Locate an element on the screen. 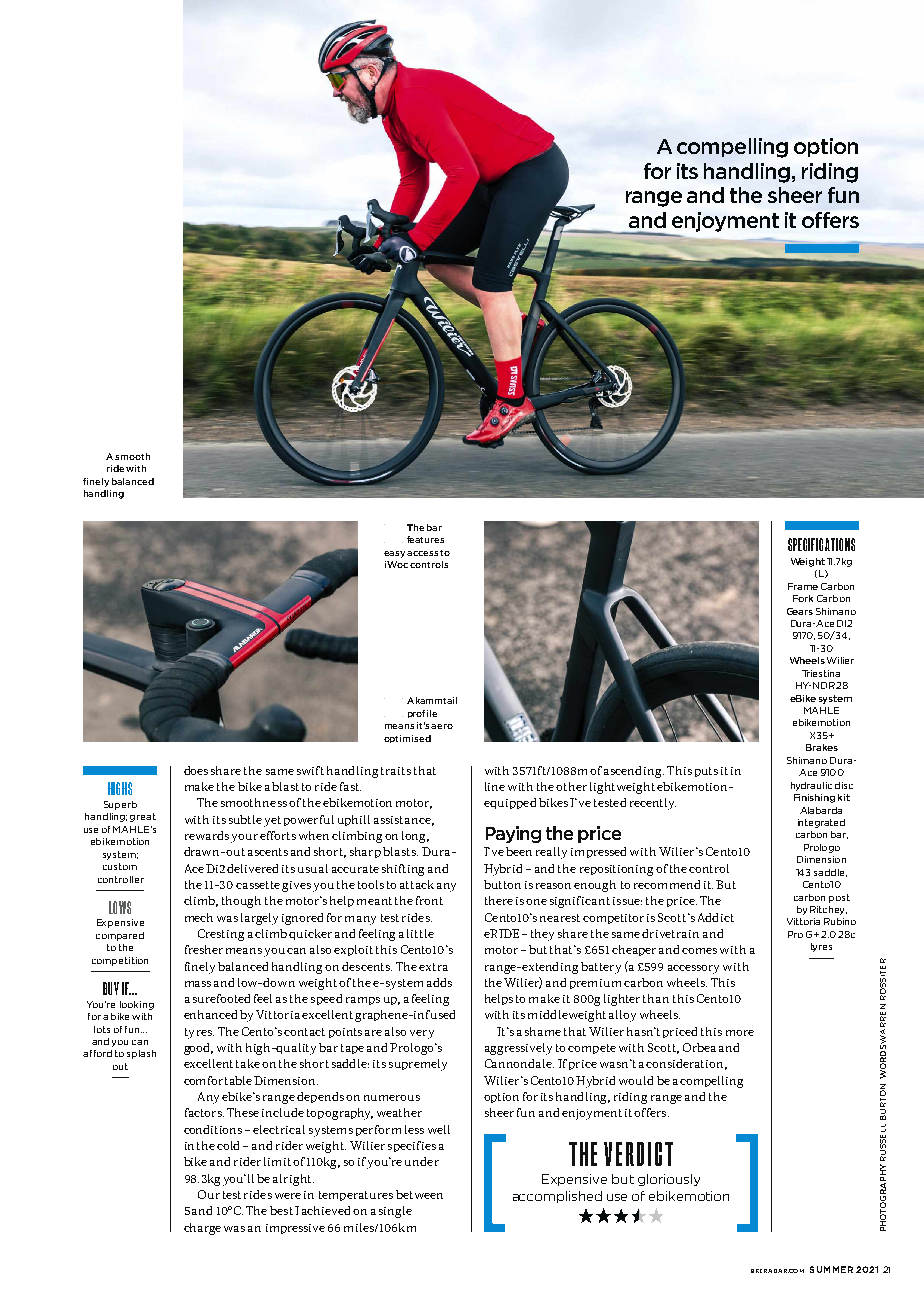 The image size is (924, 1308). line is located at coordinates (495, 786).
